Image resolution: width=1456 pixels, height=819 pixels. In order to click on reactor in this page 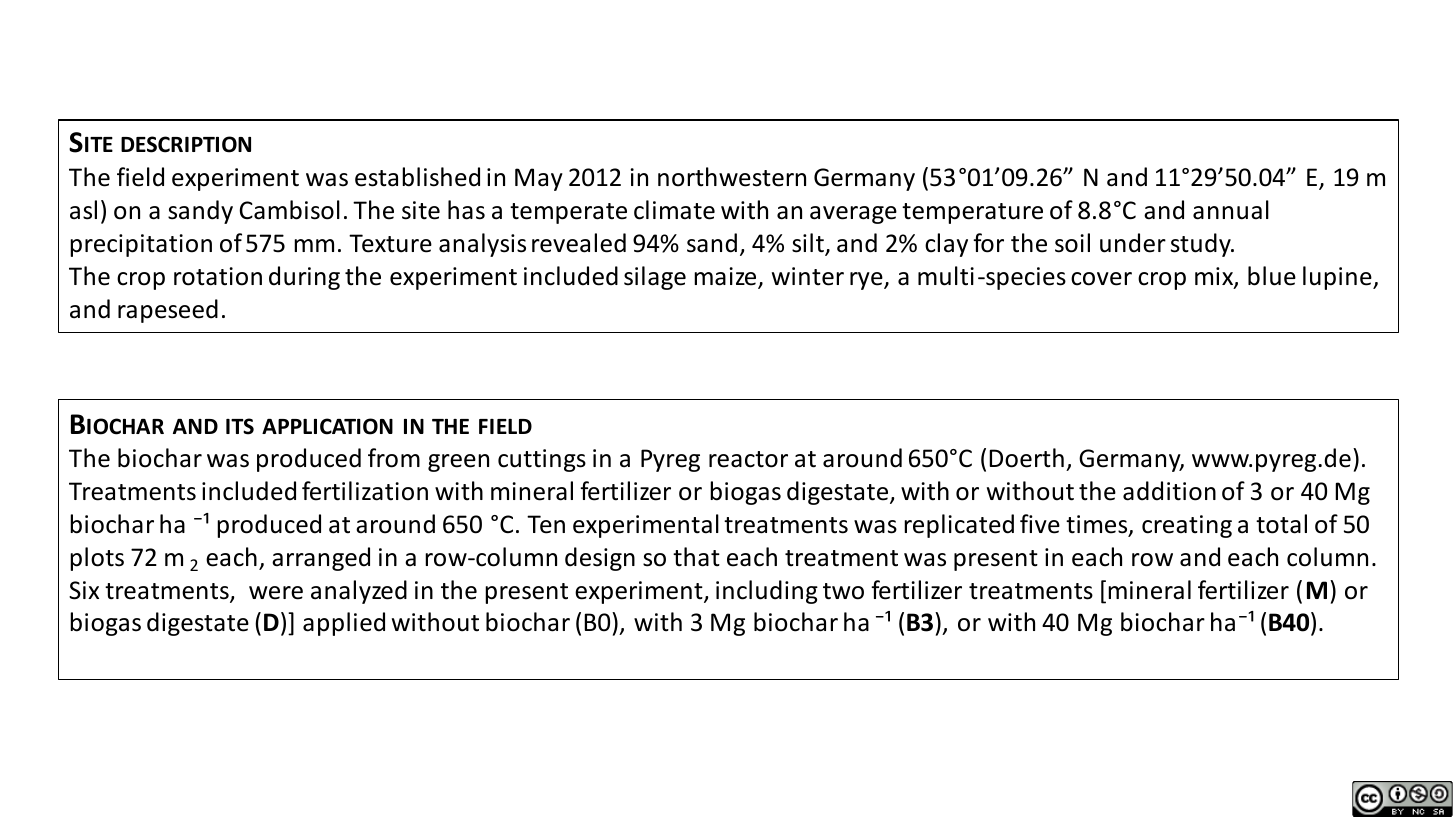, I will do `click(748, 459)`.
